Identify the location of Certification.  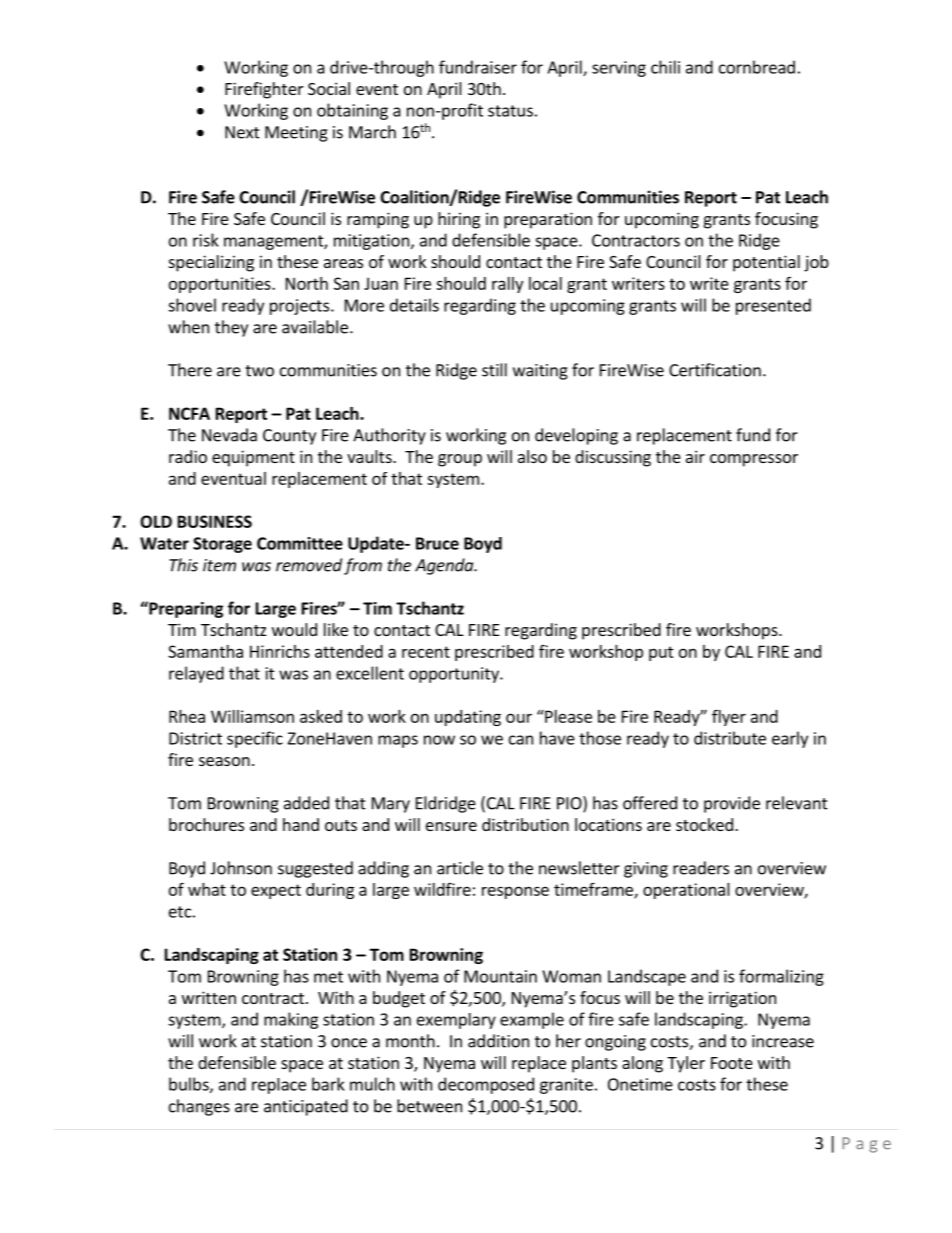
(715, 370).
